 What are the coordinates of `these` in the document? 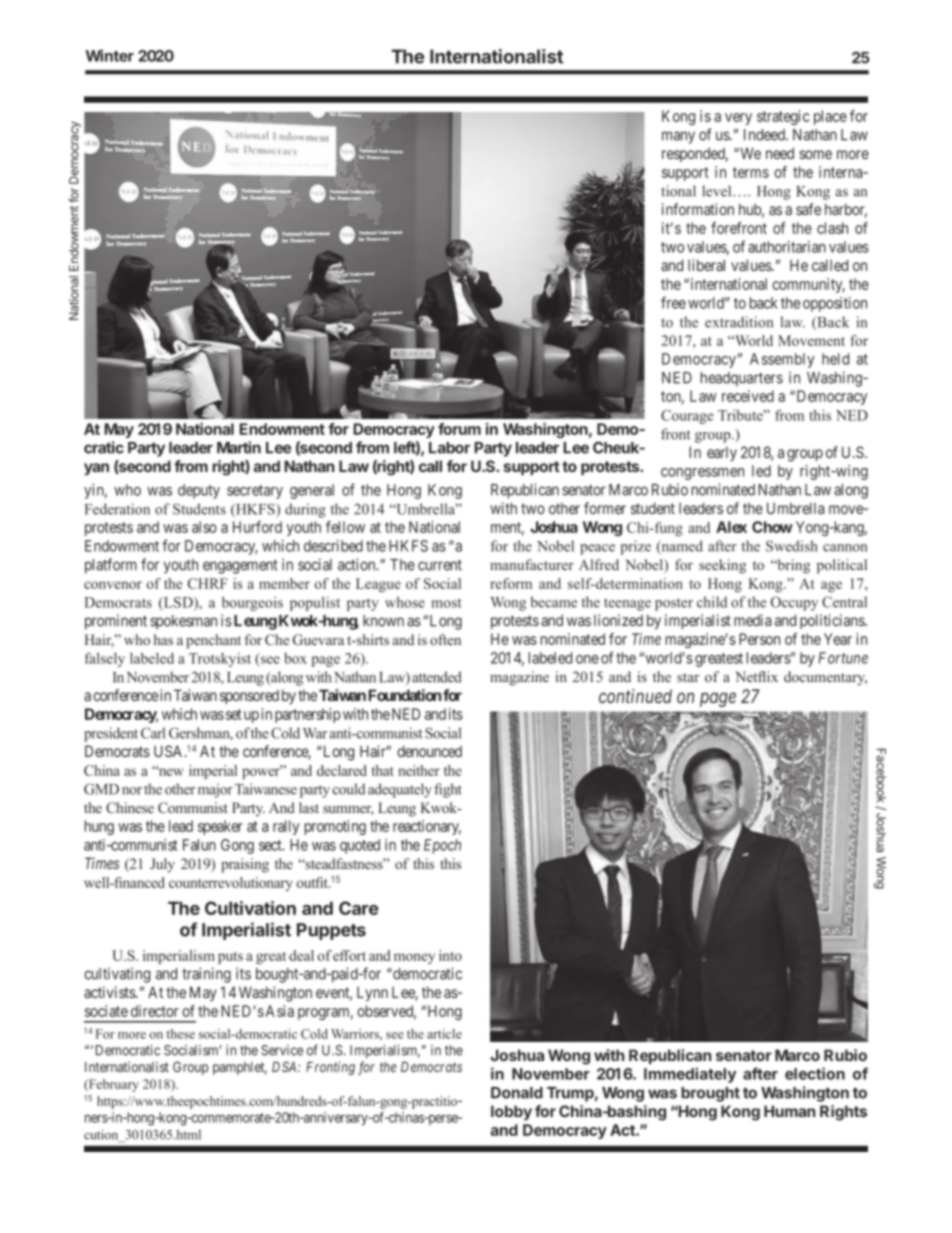 It's located at (180, 1034).
